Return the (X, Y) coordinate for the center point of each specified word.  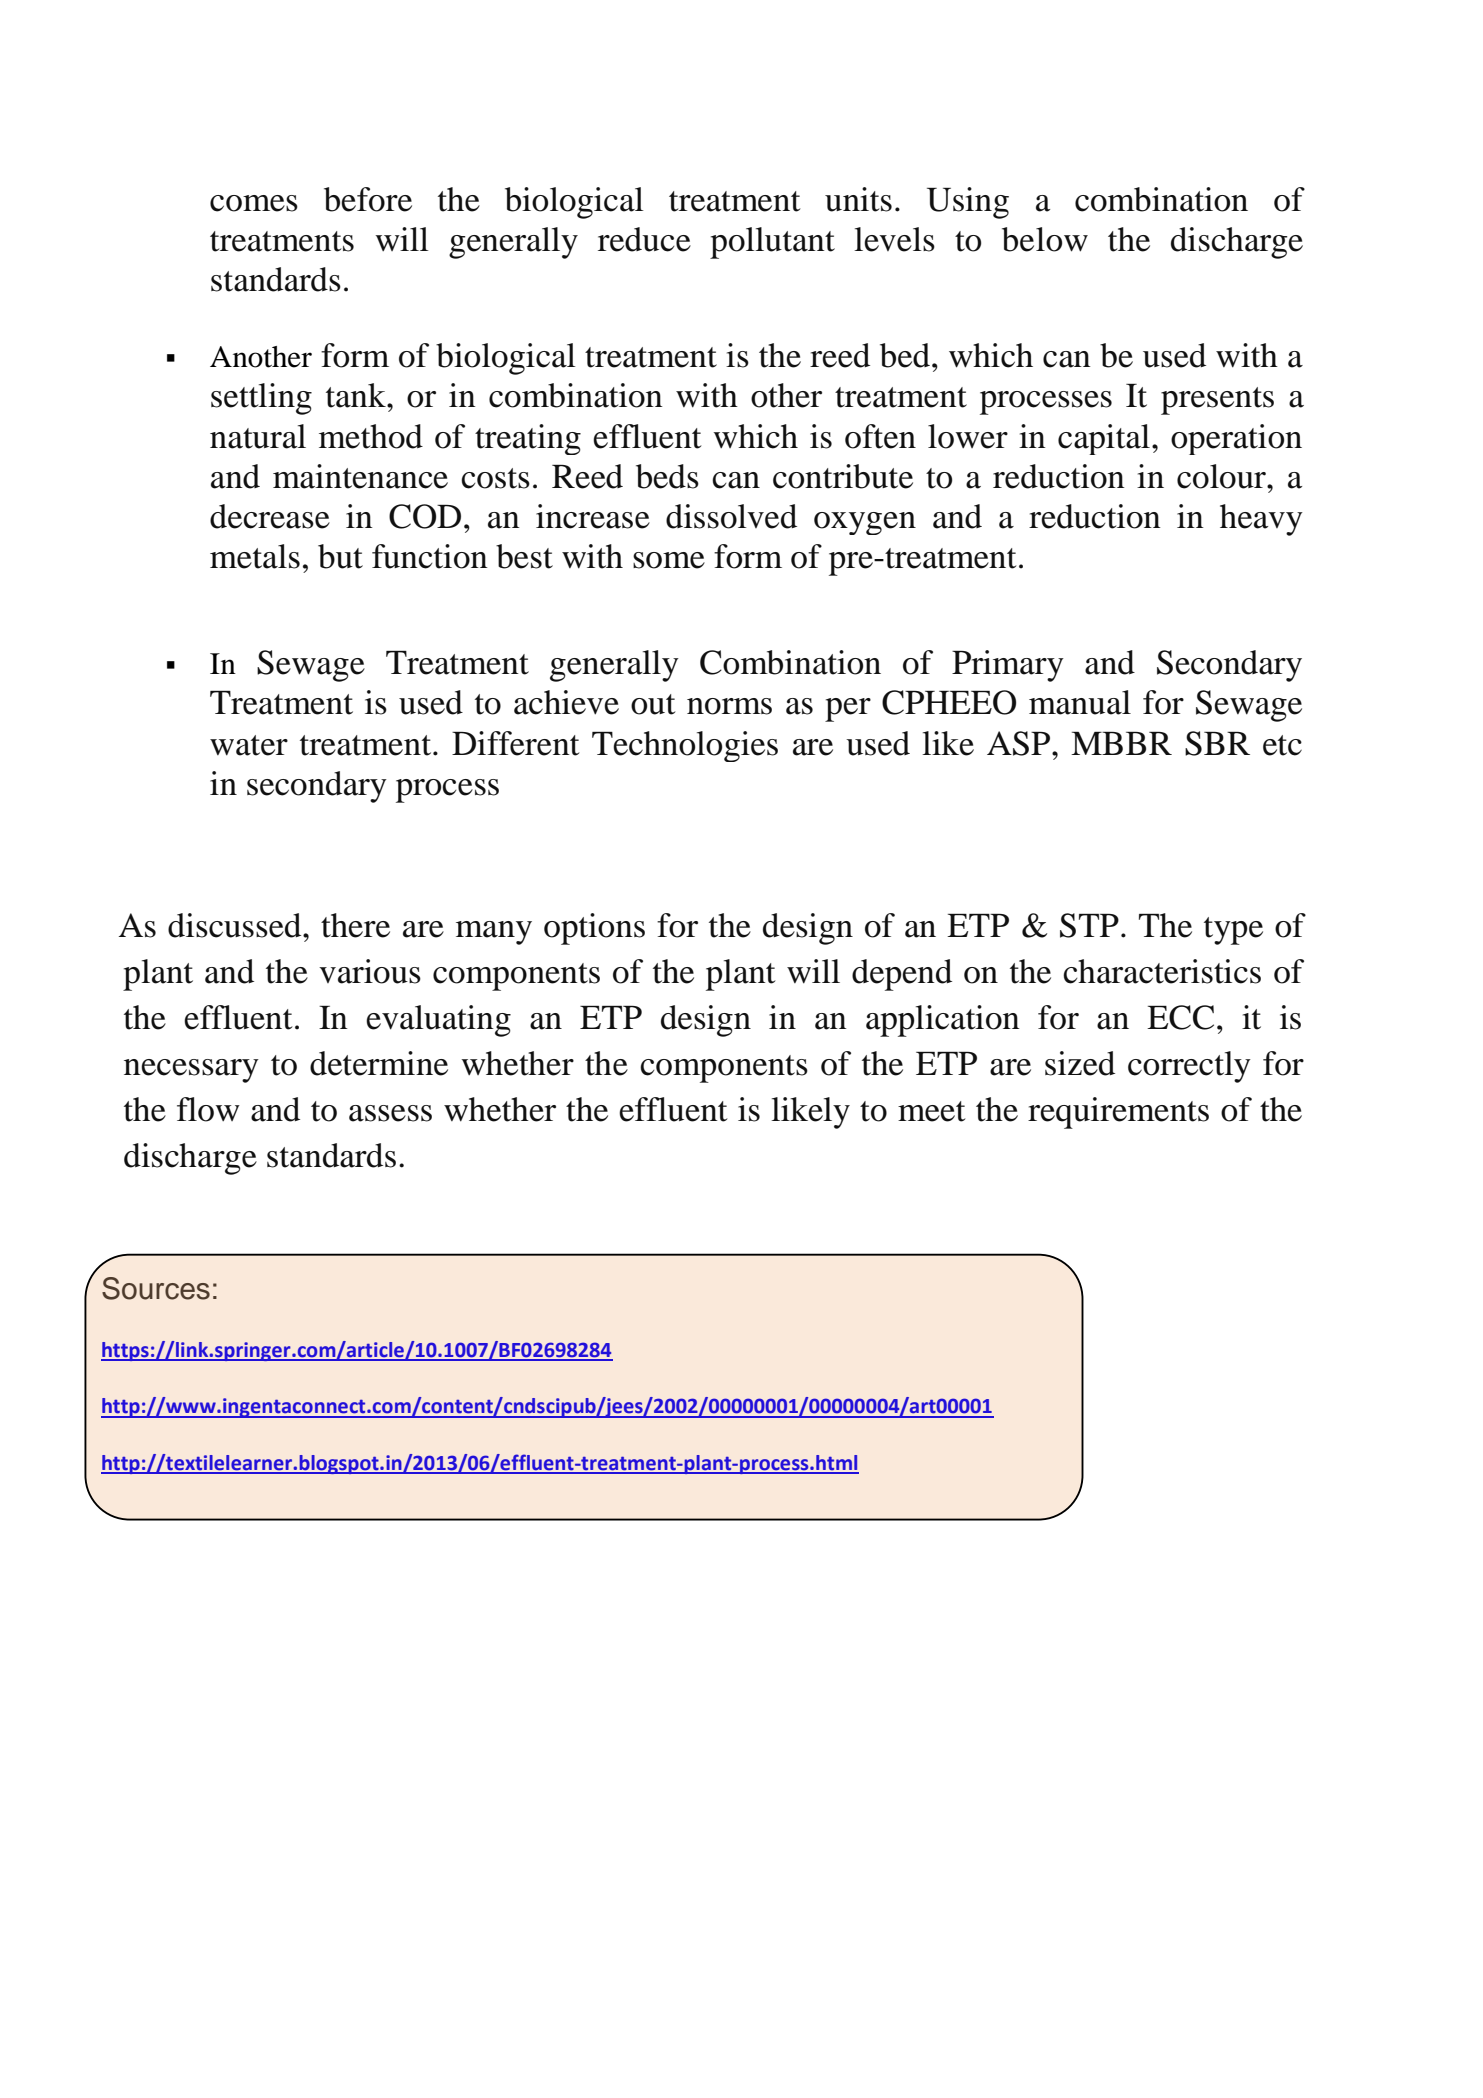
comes (254, 203)
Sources (156, 1288)
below (1045, 239)
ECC (1180, 1017)
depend (902, 975)
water (249, 745)
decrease (270, 516)
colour (1222, 476)
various (370, 971)
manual (1080, 702)
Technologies (685, 746)
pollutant (772, 243)
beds (667, 476)
